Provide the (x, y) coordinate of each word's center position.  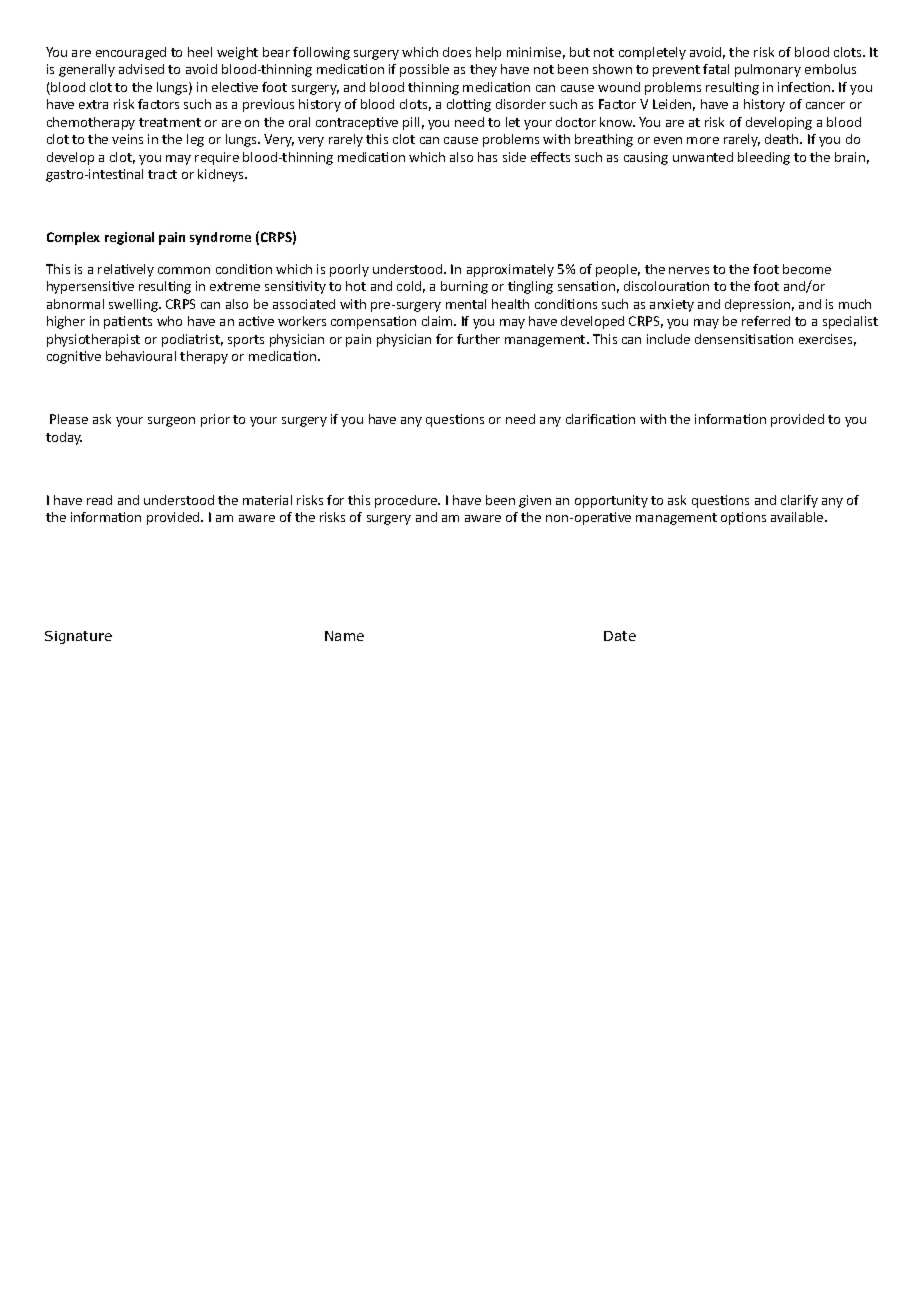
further (478, 339)
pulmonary (768, 70)
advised (141, 69)
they (483, 70)
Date (620, 636)
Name (344, 636)
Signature (78, 637)
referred (766, 321)
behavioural (141, 356)
